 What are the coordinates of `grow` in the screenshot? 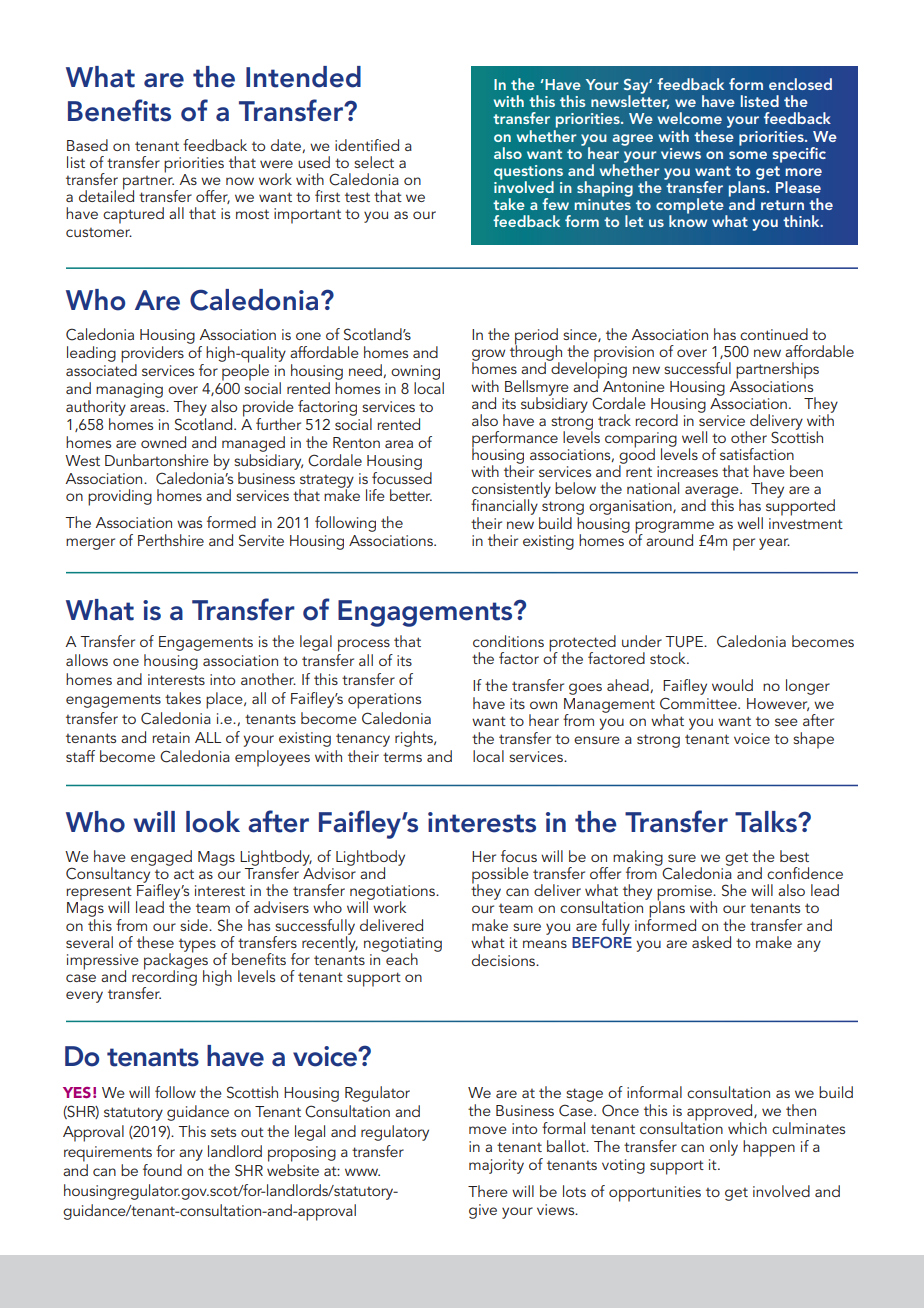 It's located at (488, 356).
